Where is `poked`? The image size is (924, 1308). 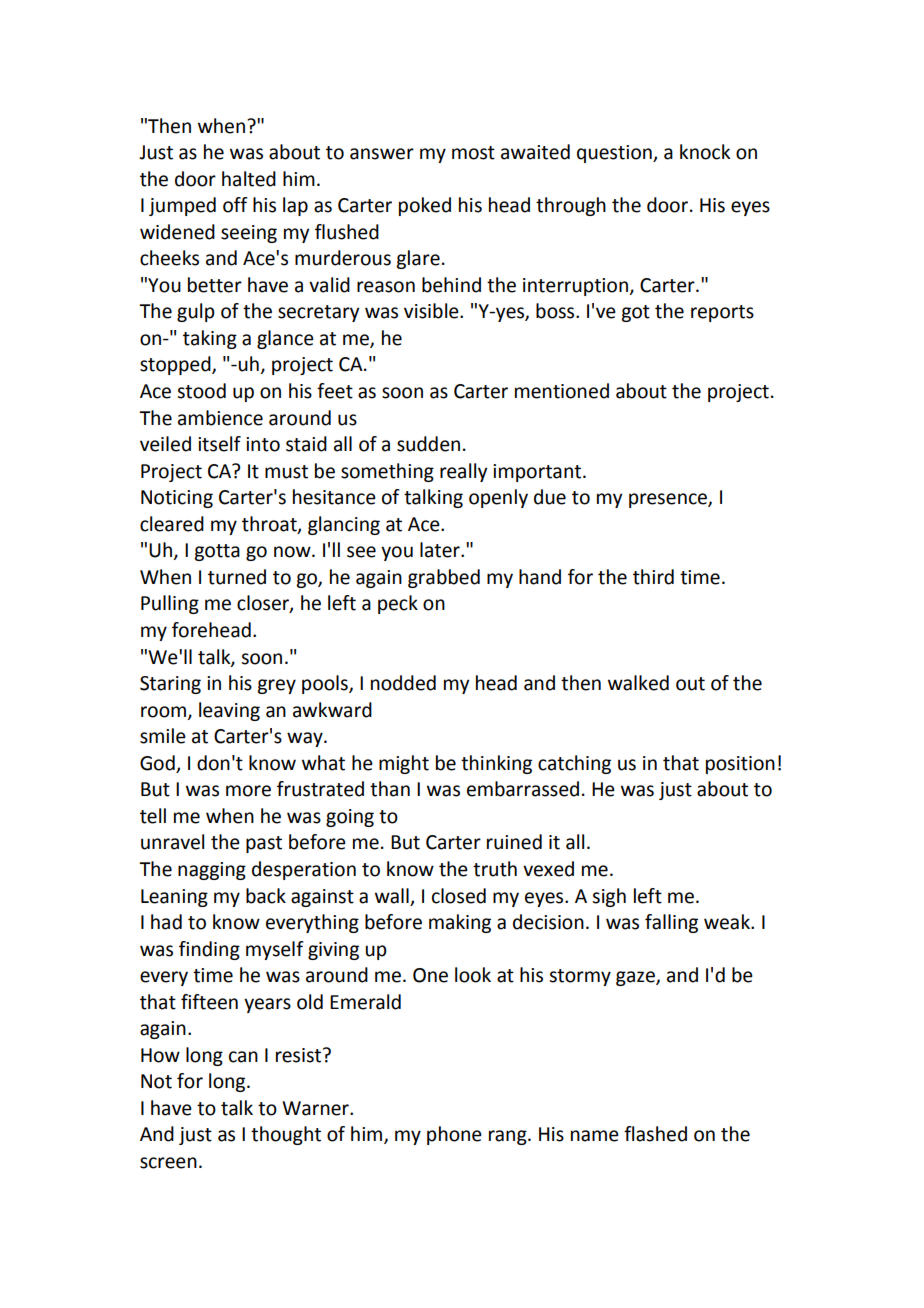
poked is located at coordinates (425, 206).
